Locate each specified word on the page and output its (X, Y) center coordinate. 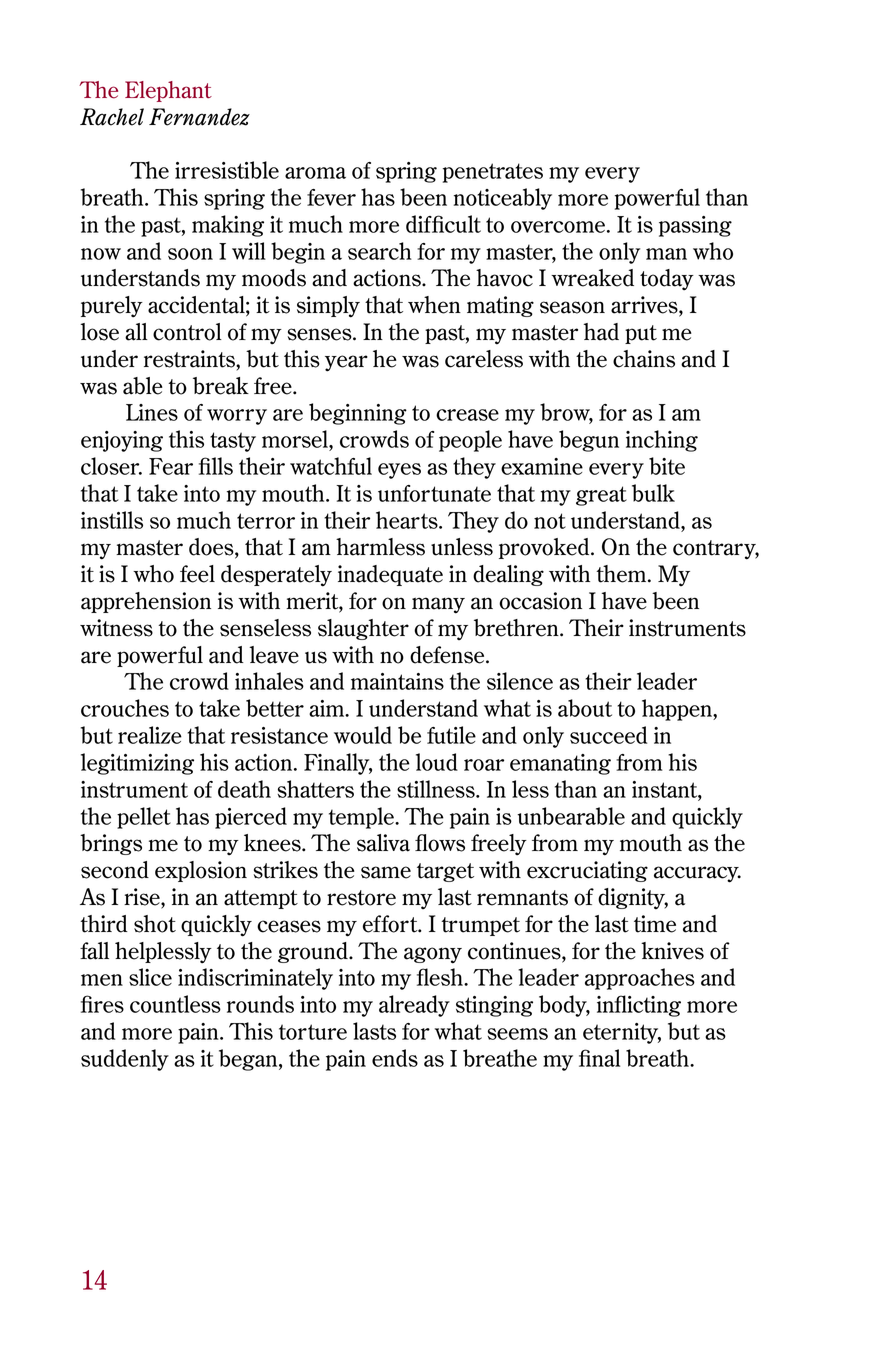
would (363, 735)
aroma (315, 173)
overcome (558, 227)
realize (150, 735)
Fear (171, 466)
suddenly (125, 1060)
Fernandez (199, 117)
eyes (399, 471)
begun (589, 441)
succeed (608, 735)
